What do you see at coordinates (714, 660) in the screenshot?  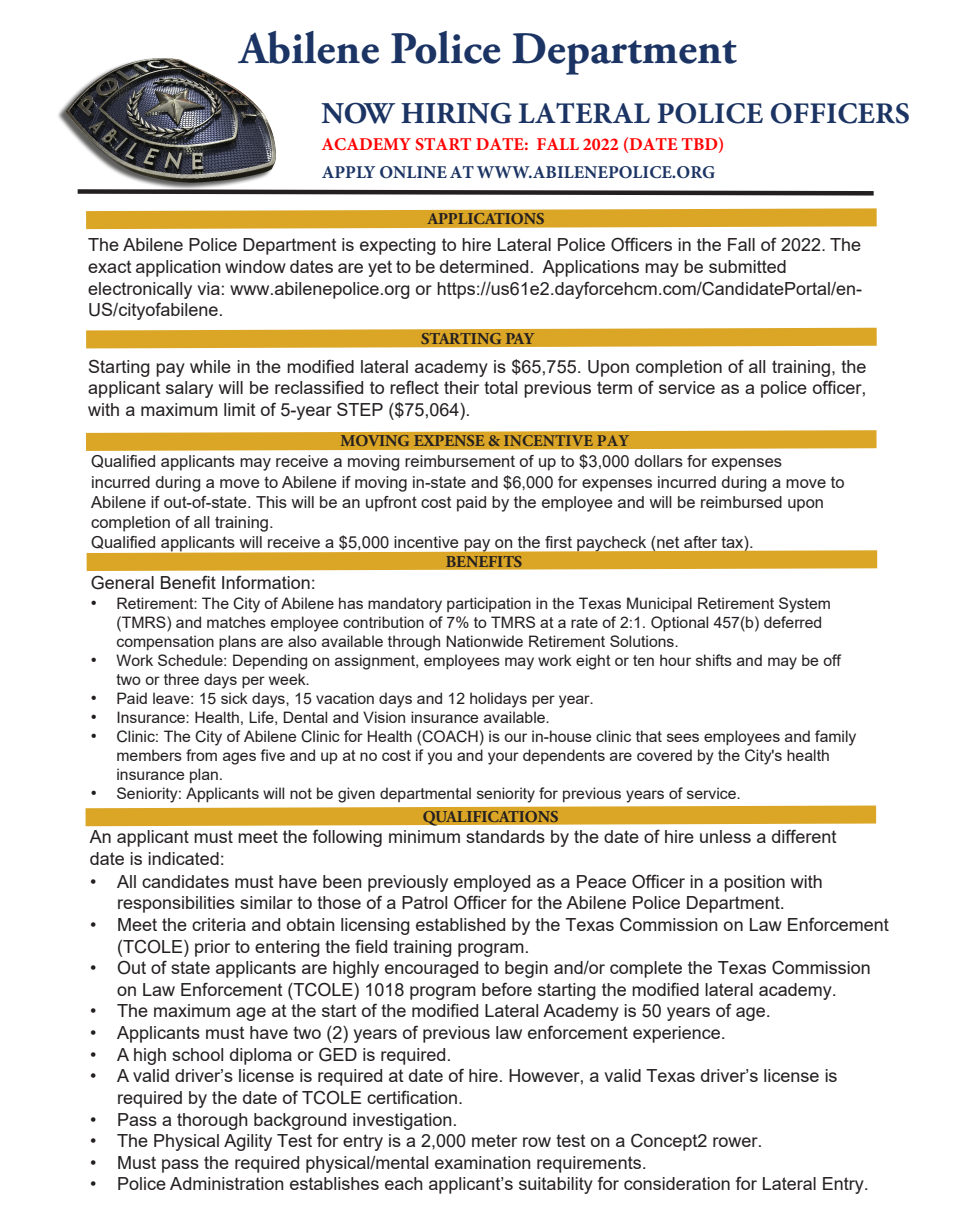 I see `shifts` at bounding box center [714, 660].
